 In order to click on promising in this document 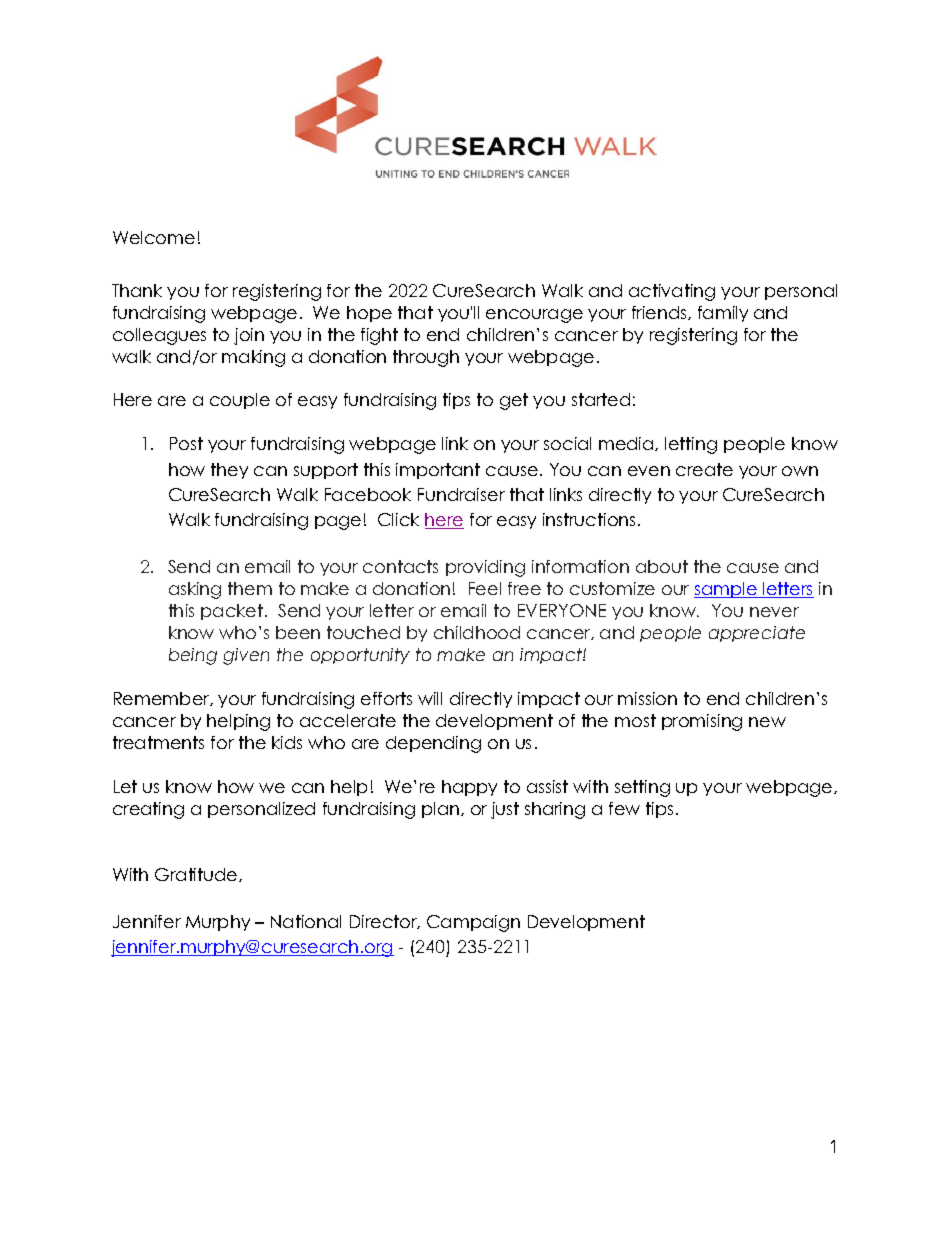, I will do `click(702, 722)`.
